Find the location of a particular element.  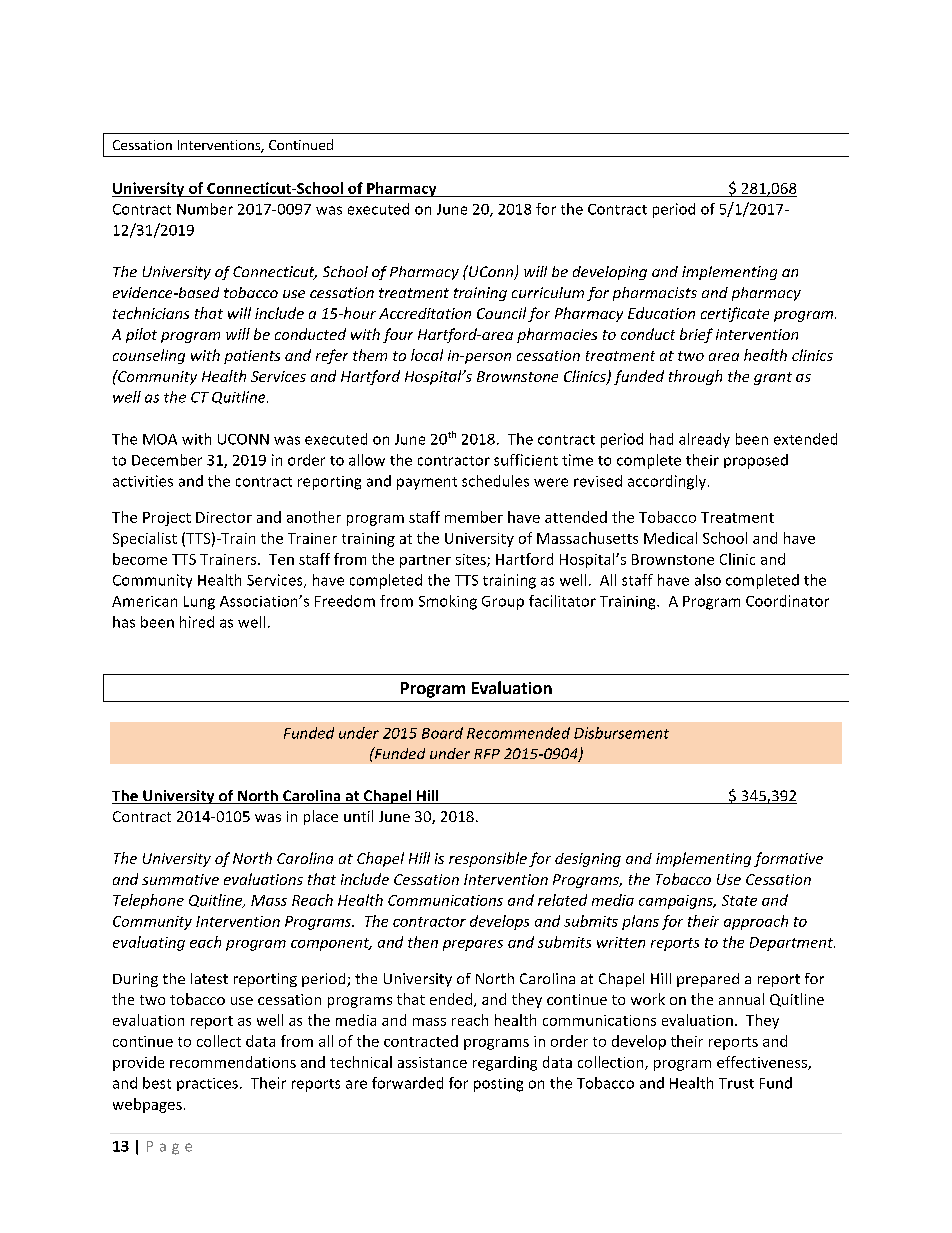

Accreditation is located at coordinates (425, 313).
